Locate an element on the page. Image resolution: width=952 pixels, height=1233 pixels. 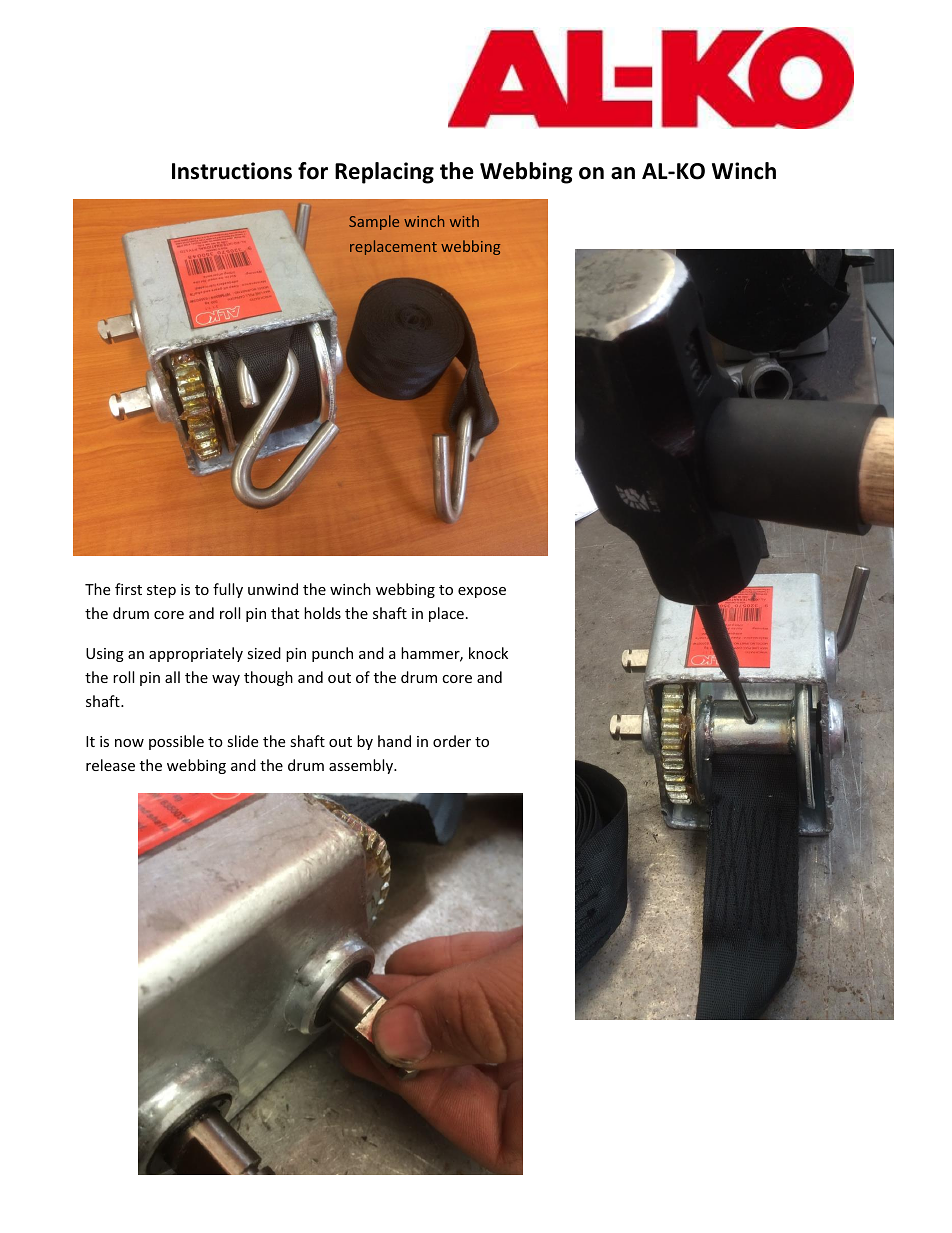
with is located at coordinates (464, 221).
